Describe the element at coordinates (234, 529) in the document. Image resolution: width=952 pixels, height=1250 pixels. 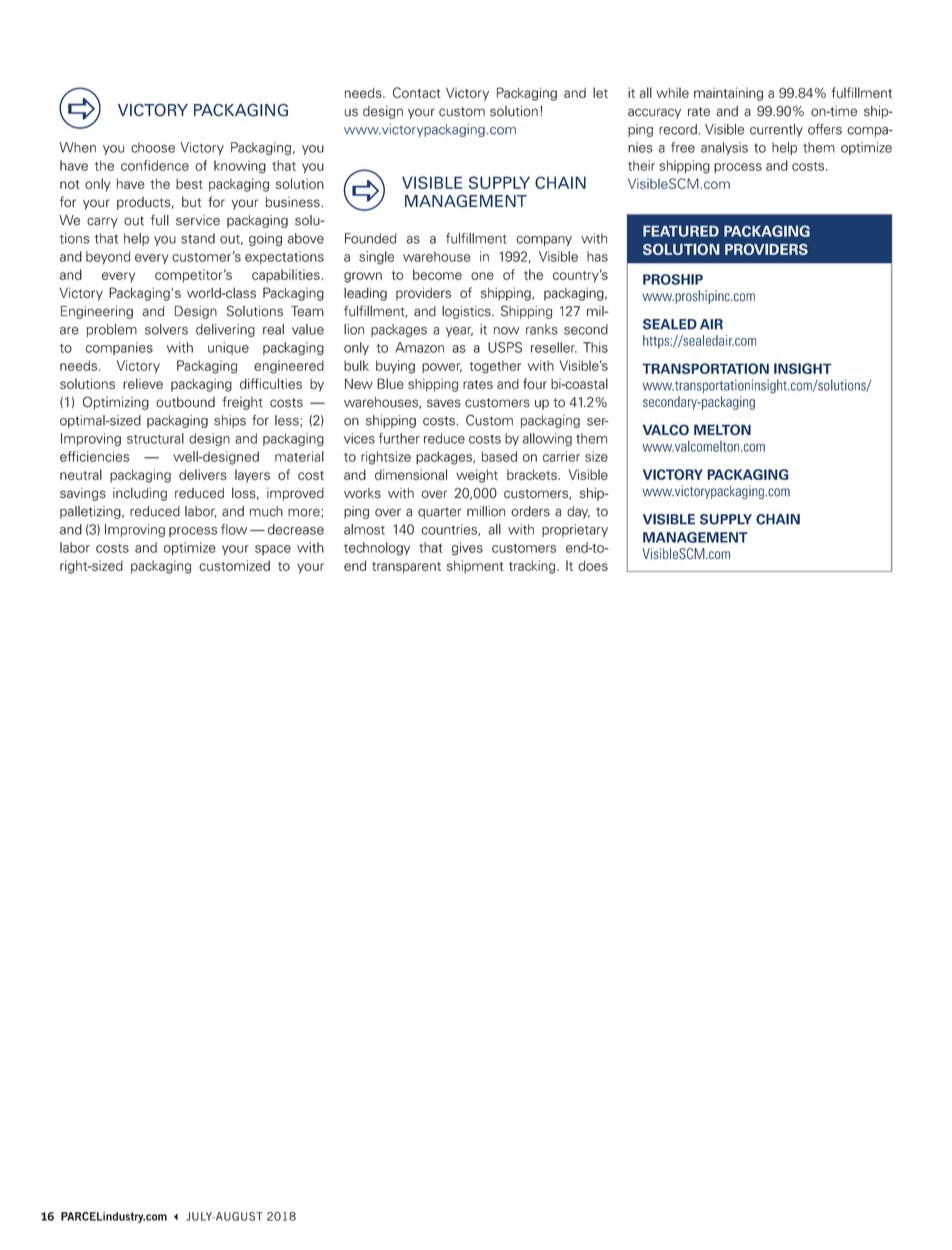
I see `flow` at that location.
